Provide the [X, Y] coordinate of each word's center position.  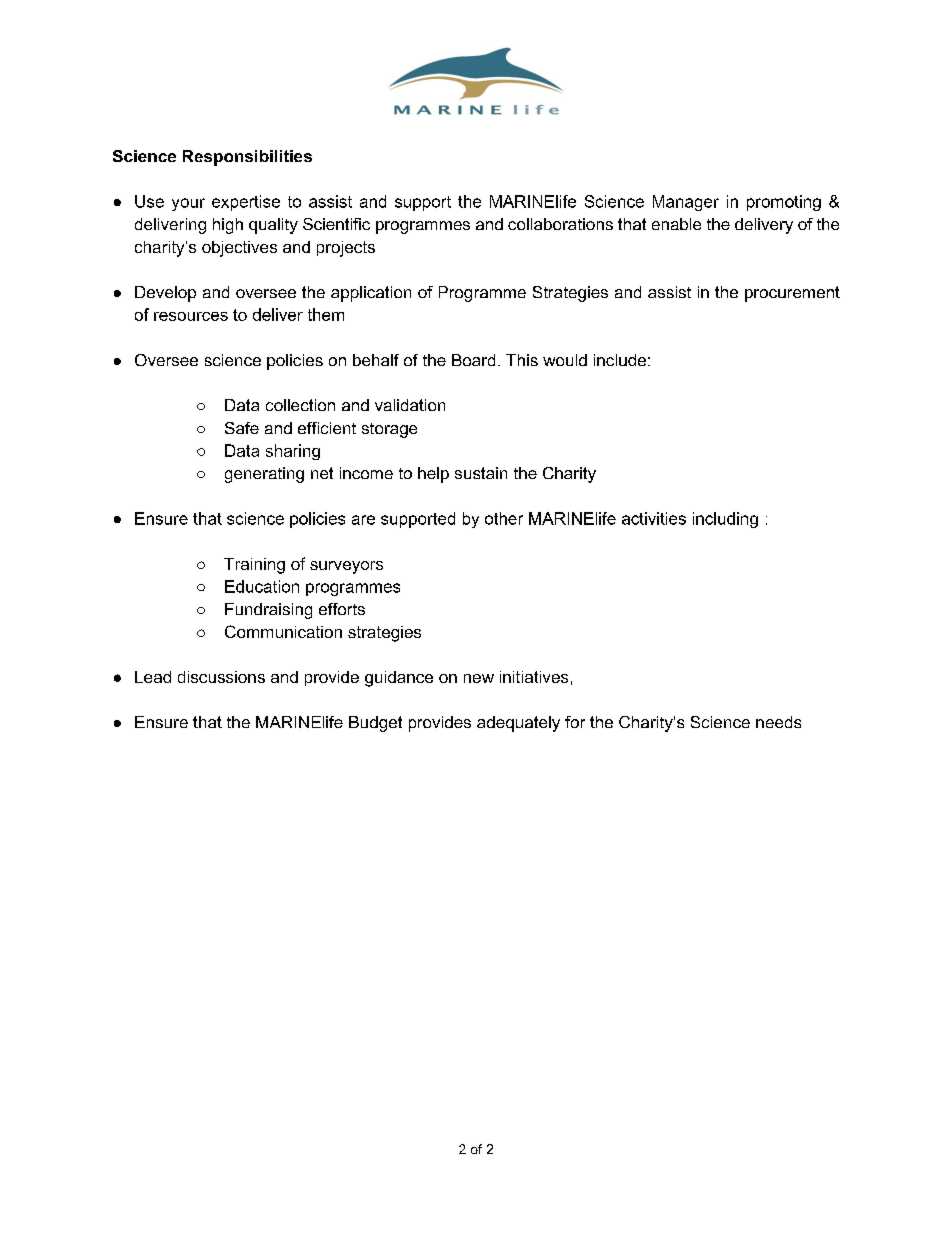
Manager [686, 203]
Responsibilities [247, 158]
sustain [481, 473]
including [725, 520]
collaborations [560, 224]
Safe [242, 428]
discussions [221, 677]
